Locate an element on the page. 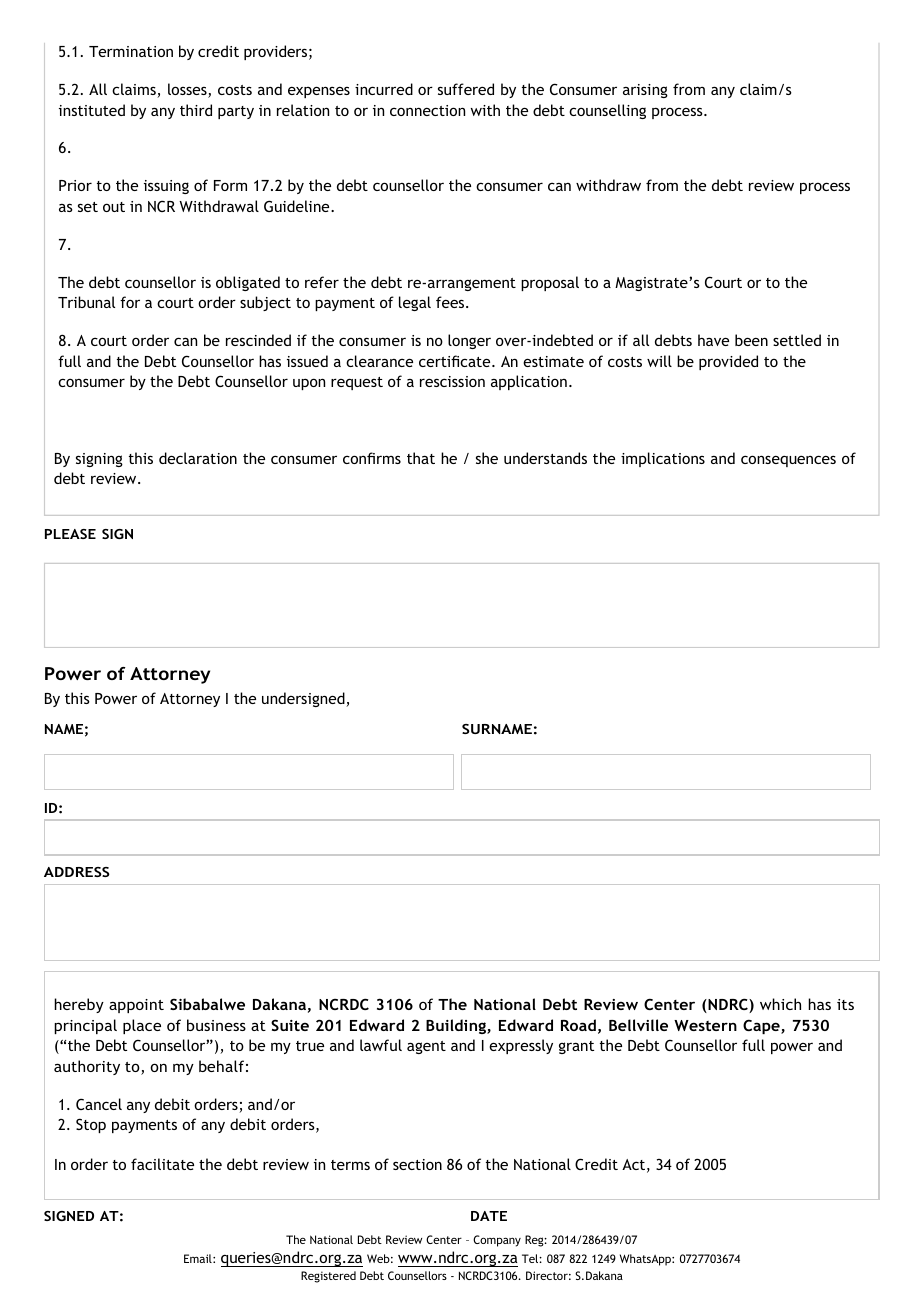  suffered is located at coordinates (466, 89).
